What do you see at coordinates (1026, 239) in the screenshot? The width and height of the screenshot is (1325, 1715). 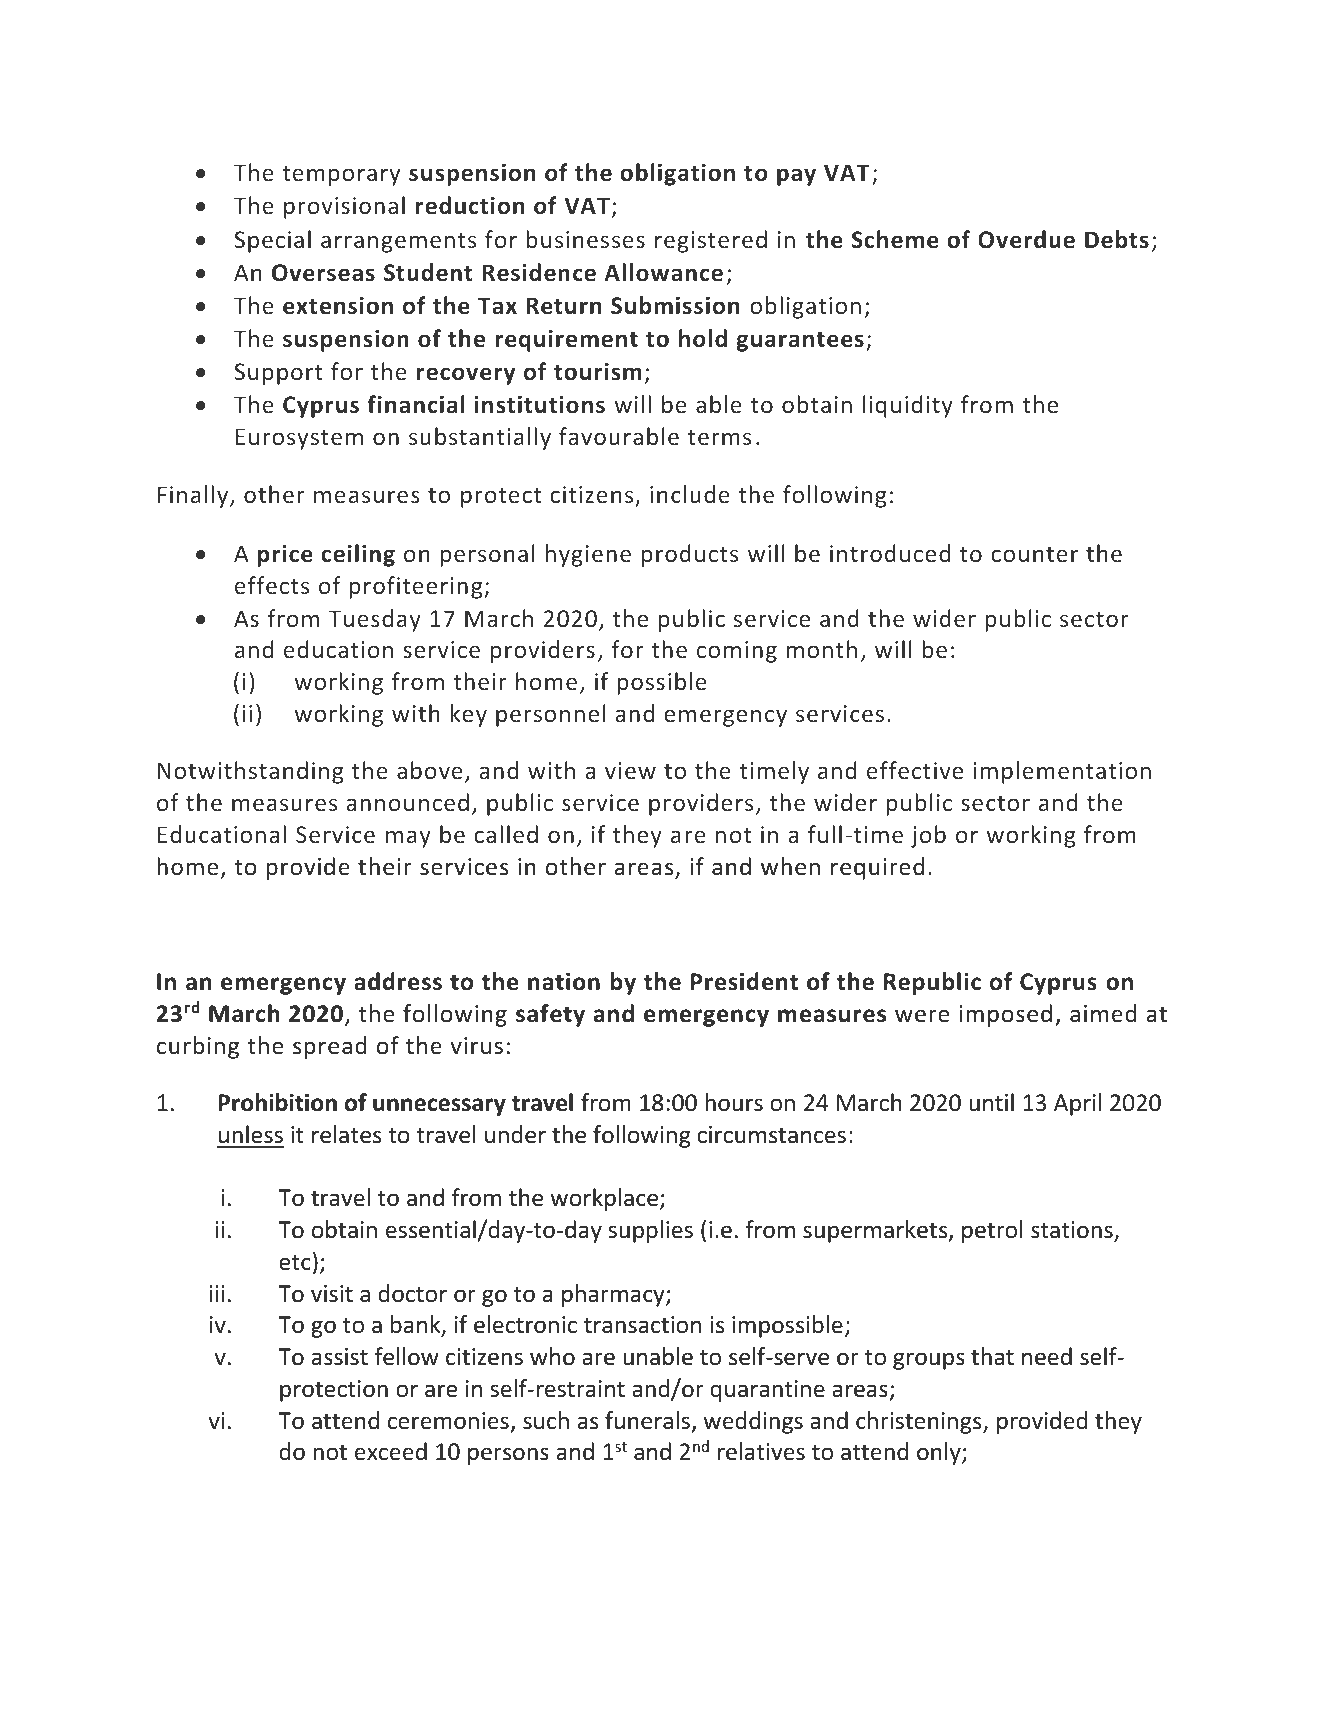 I see `Overdue` at bounding box center [1026, 239].
